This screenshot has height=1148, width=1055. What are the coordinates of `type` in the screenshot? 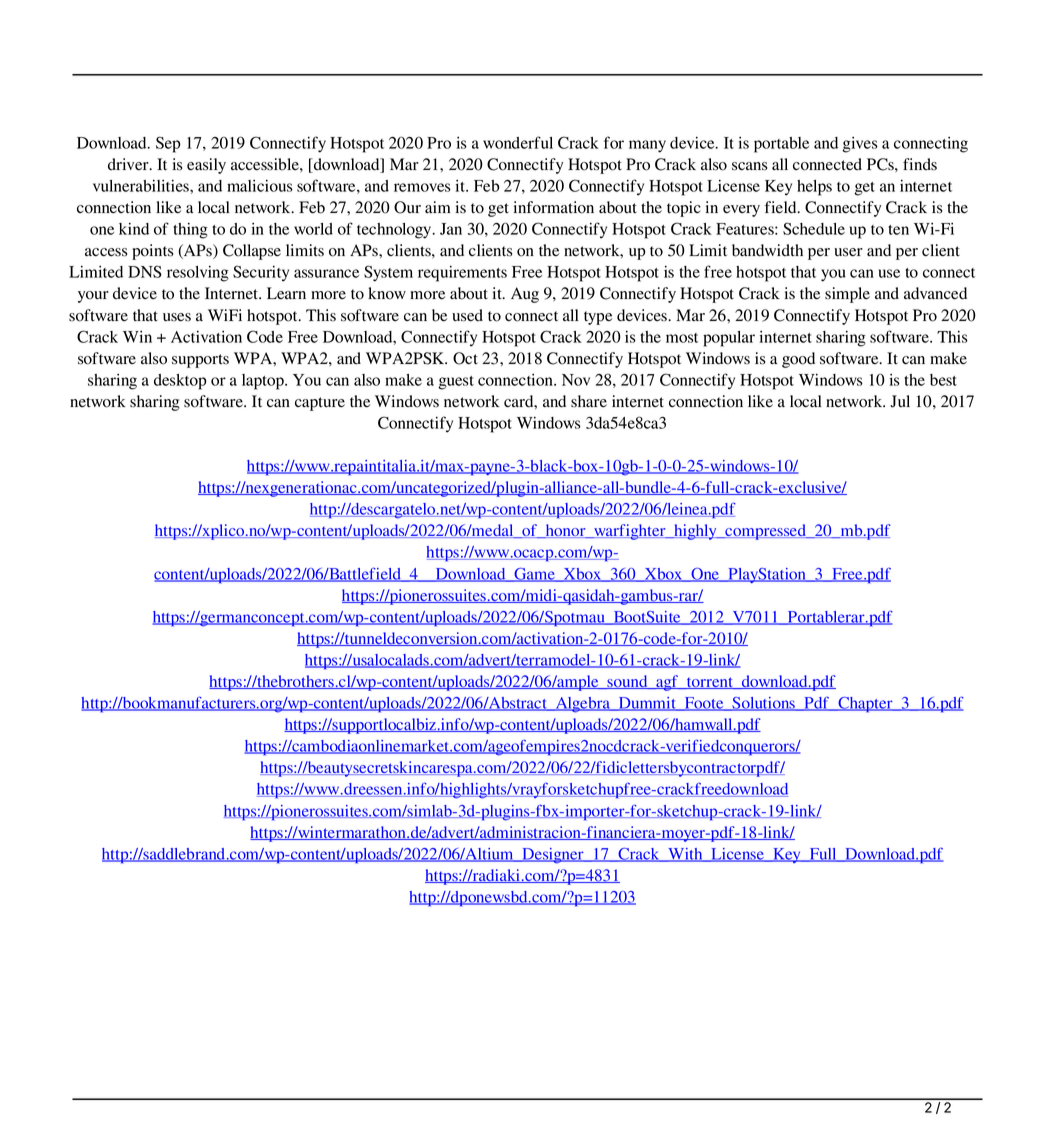 It's located at (598, 318).
